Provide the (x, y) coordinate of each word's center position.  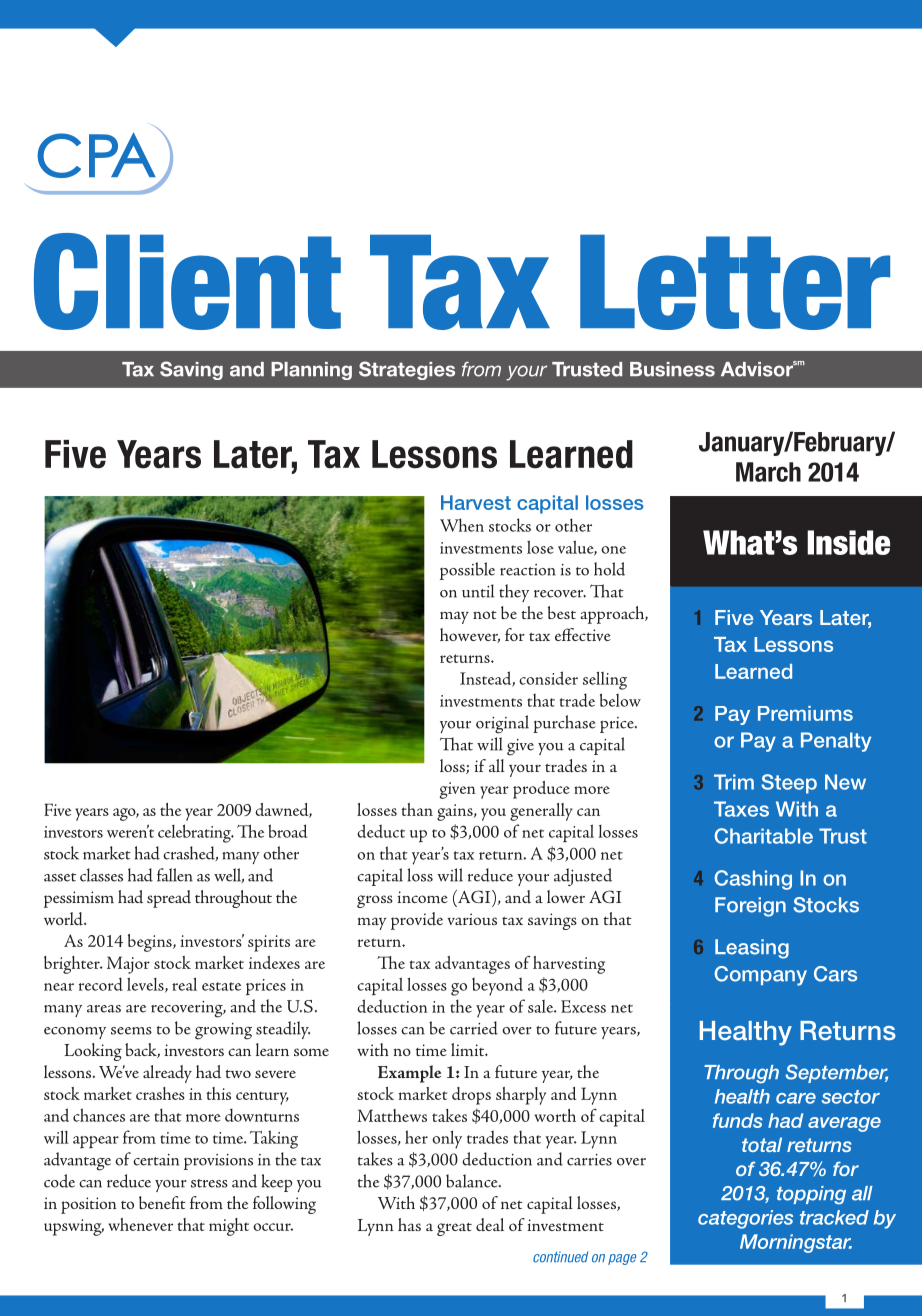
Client (187, 281)
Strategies (407, 370)
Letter (735, 282)
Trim (734, 782)
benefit (162, 1202)
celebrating (195, 833)
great (454, 1229)
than (417, 809)
